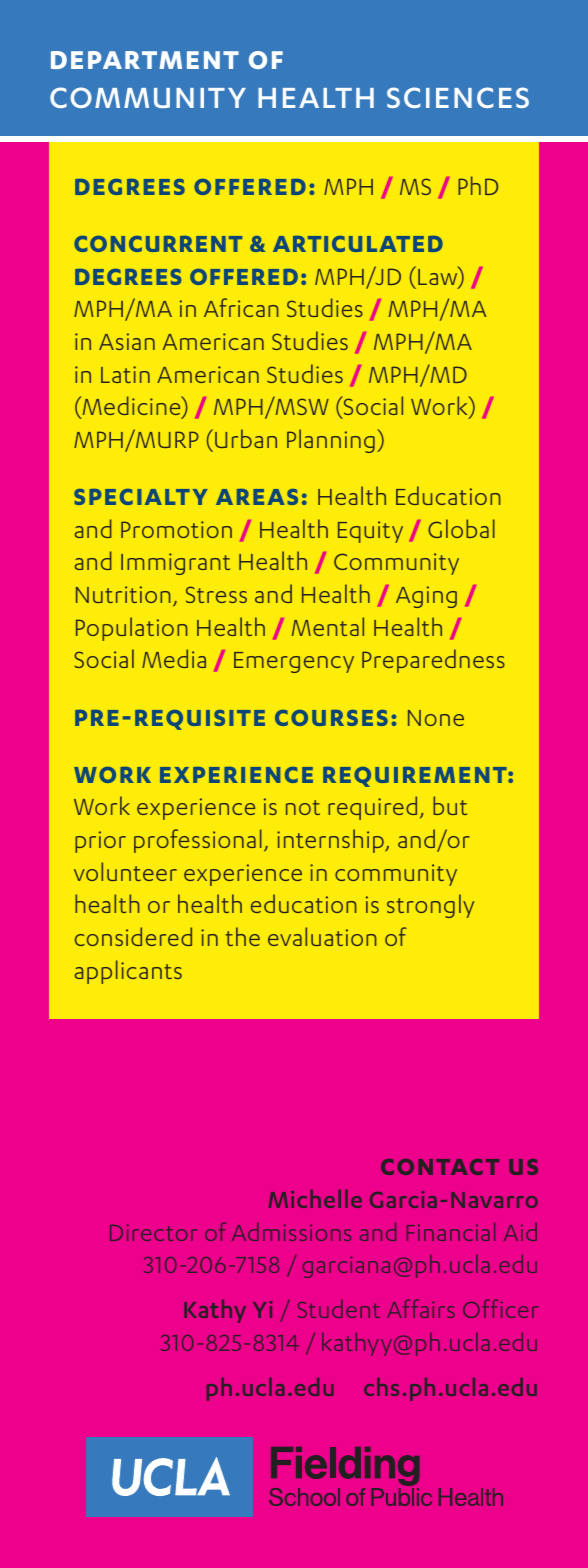  I want to click on Emergency, so click(294, 662).
